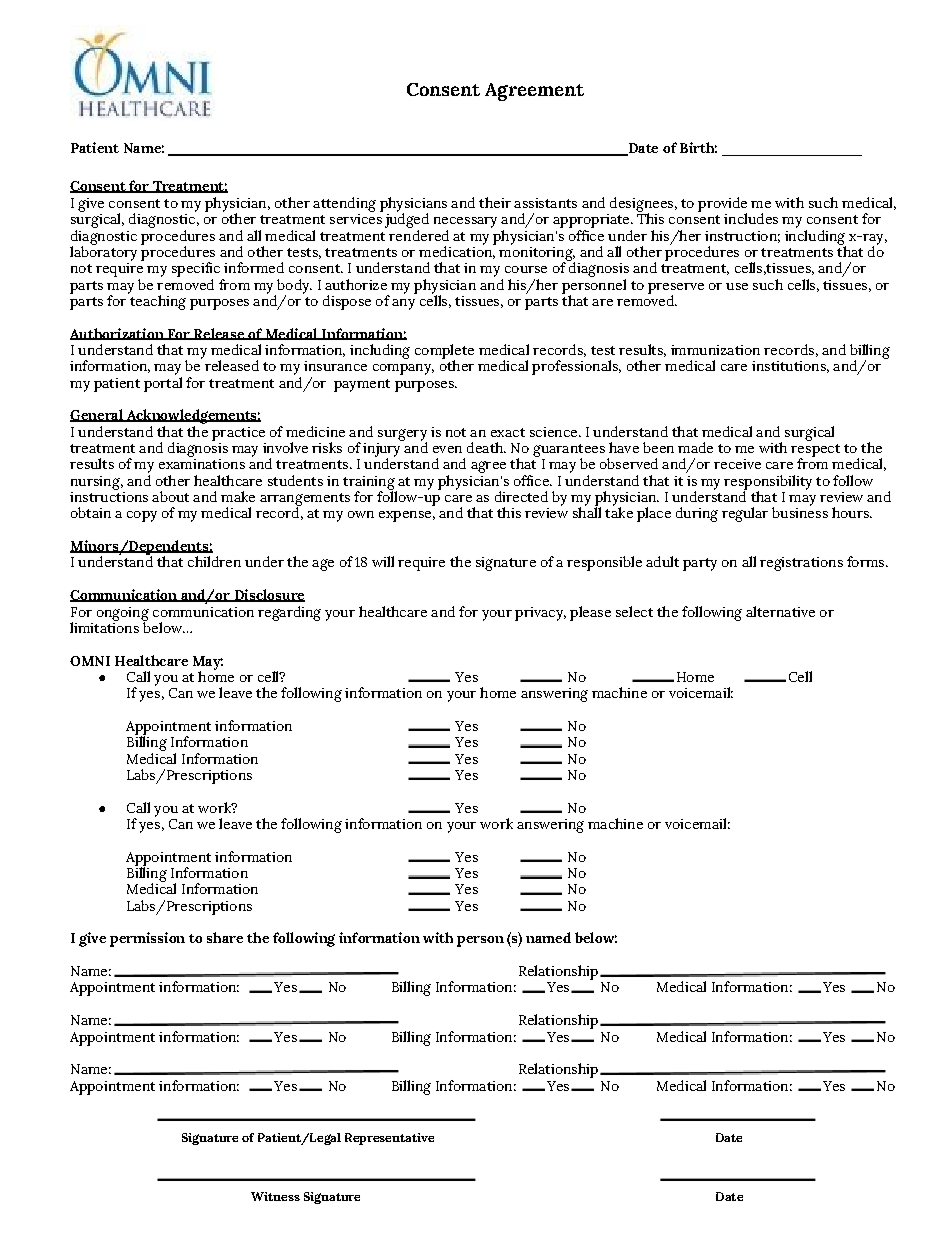 The width and height of the screenshot is (952, 1233). Describe the element at coordinates (275, 1196) in the screenshot. I see `Witness` at that location.
